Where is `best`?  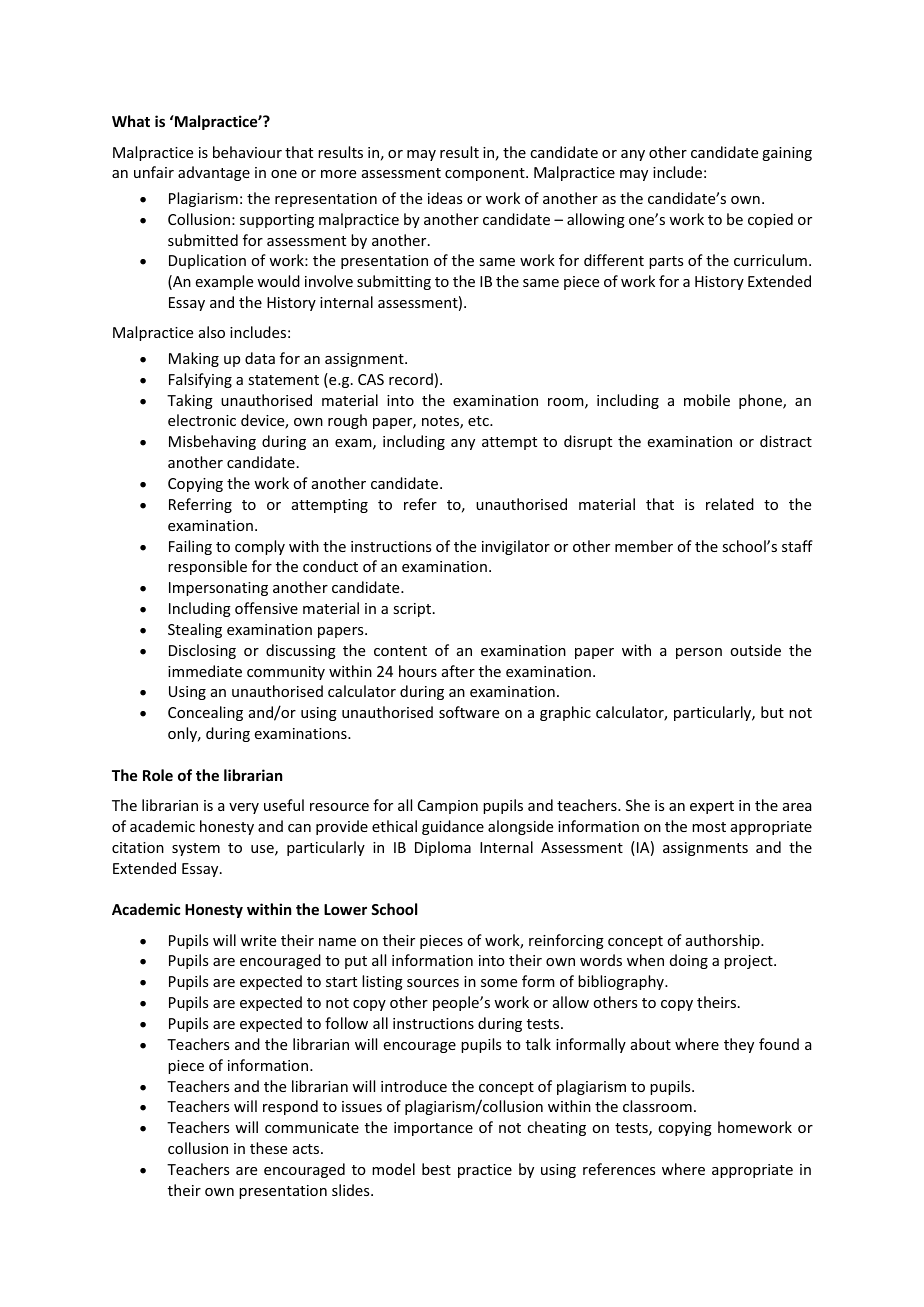 best is located at coordinates (436, 1169).
